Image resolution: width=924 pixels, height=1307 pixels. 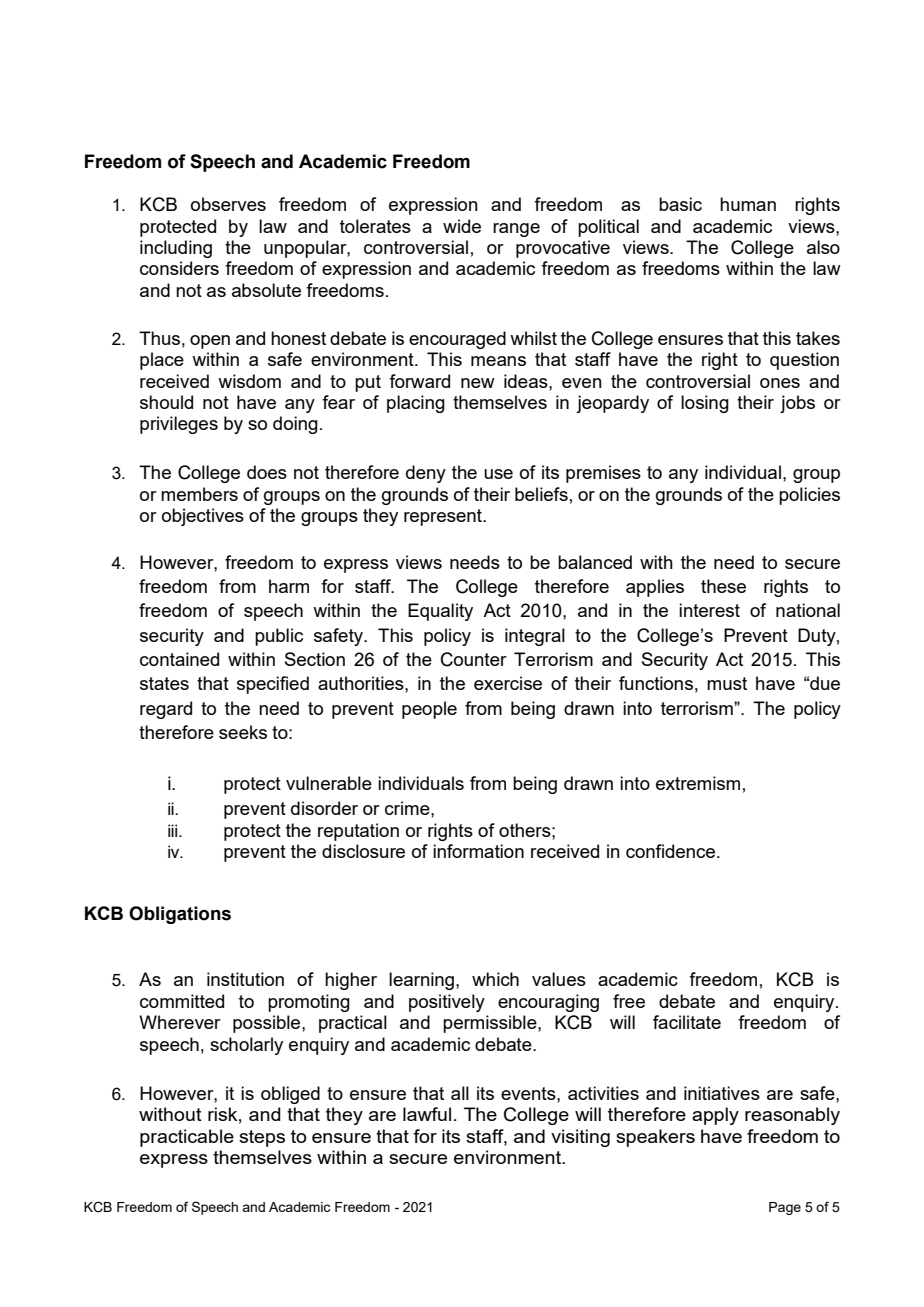 I want to click on visiting, so click(x=580, y=1138).
